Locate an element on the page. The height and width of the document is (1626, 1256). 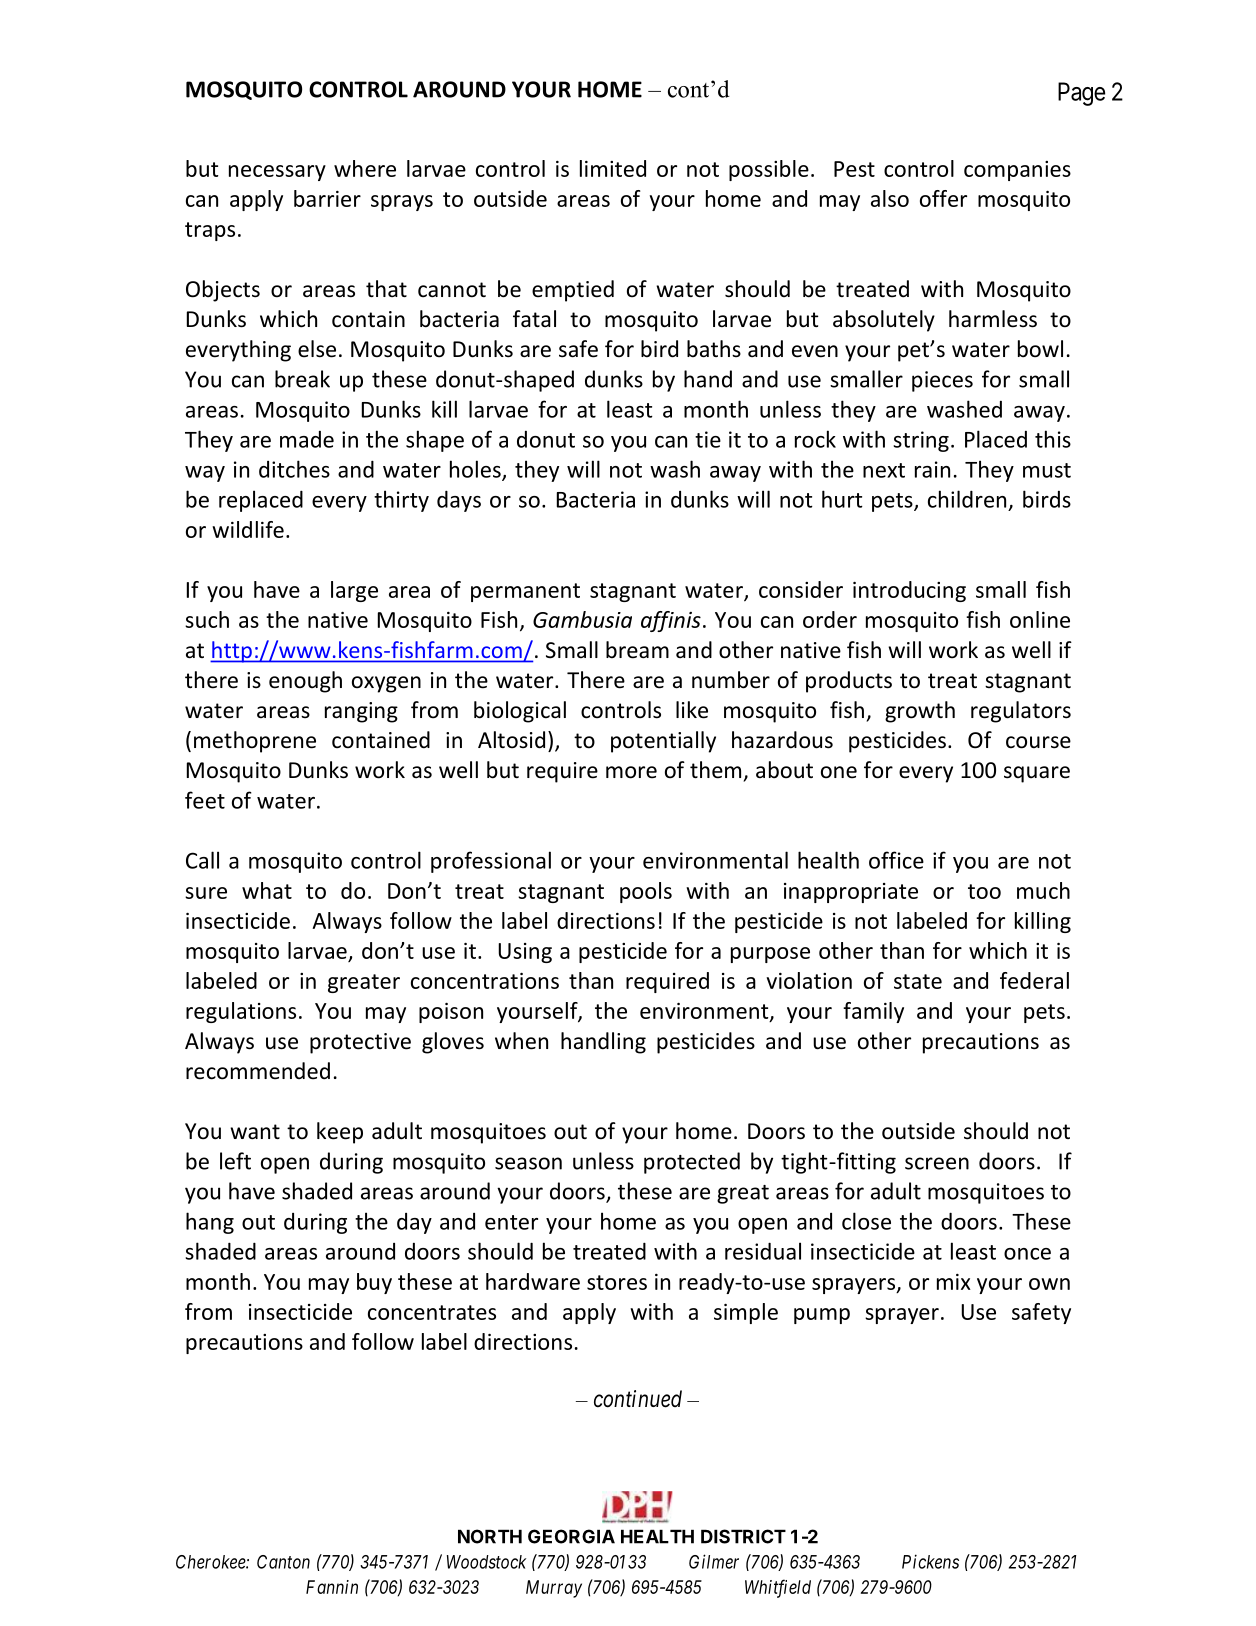
companies is located at coordinates (1017, 171).
